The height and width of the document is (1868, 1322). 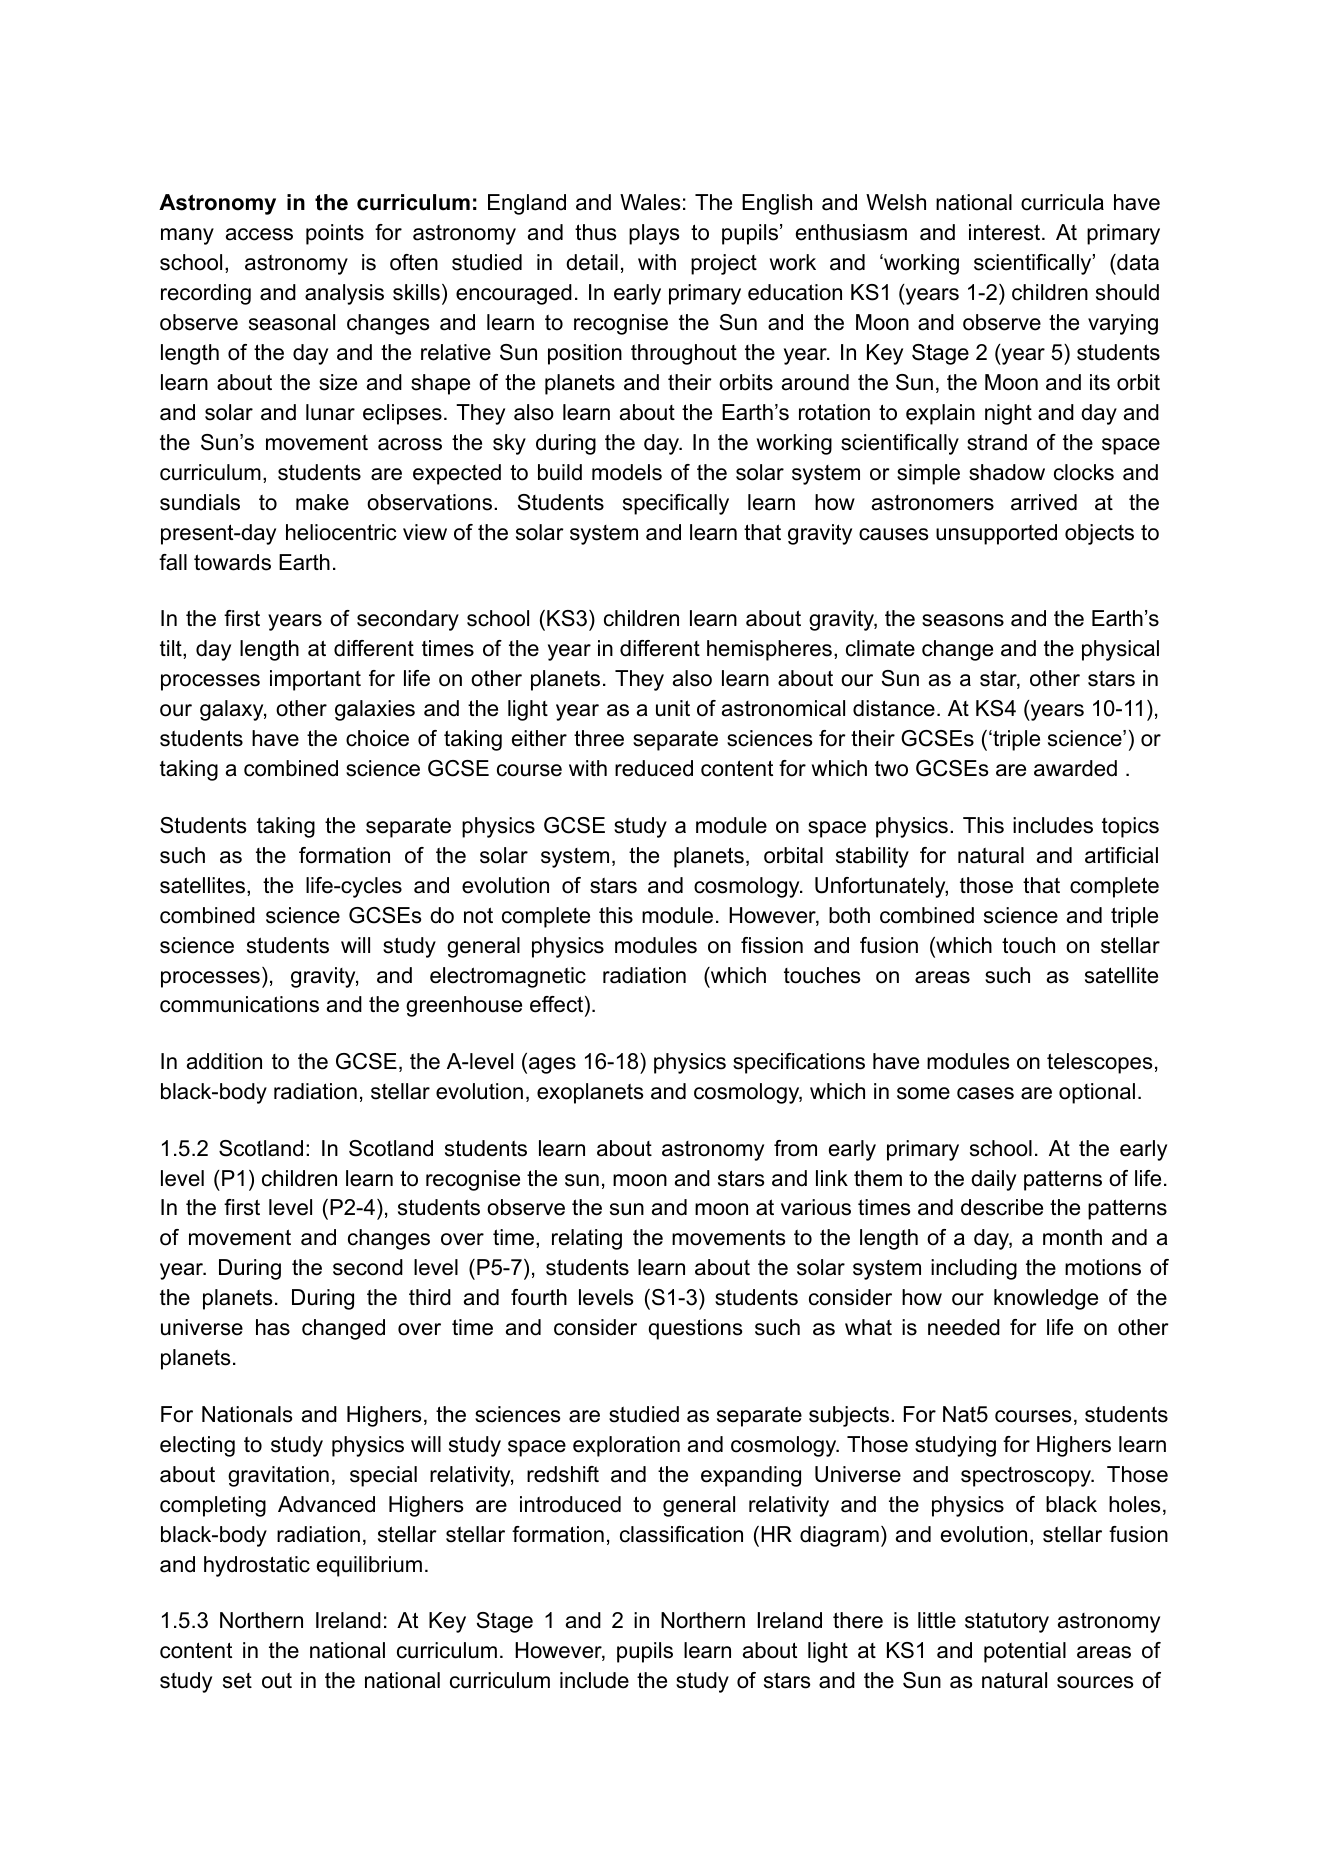 What do you see at coordinates (1006, 232) in the document?
I see `interest` at bounding box center [1006, 232].
